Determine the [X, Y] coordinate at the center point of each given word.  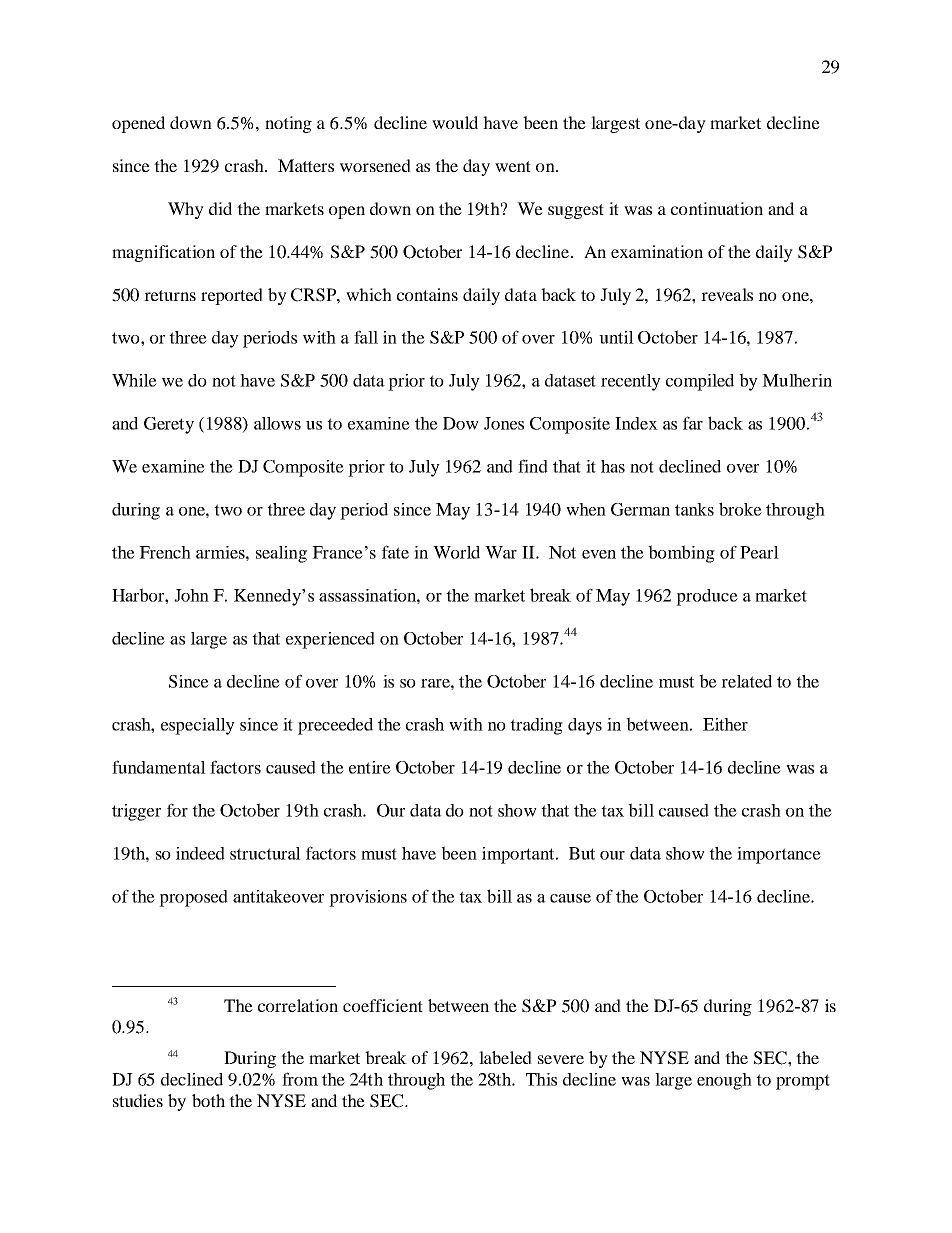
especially [198, 726]
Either [725, 724]
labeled [505, 1057]
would [455, 122]
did [220, 208]
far [693, 423]
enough [724, 1081]
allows [277, 423]
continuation [717, 208]
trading [536, 726]
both [208, 1100]
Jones [504, 423]
